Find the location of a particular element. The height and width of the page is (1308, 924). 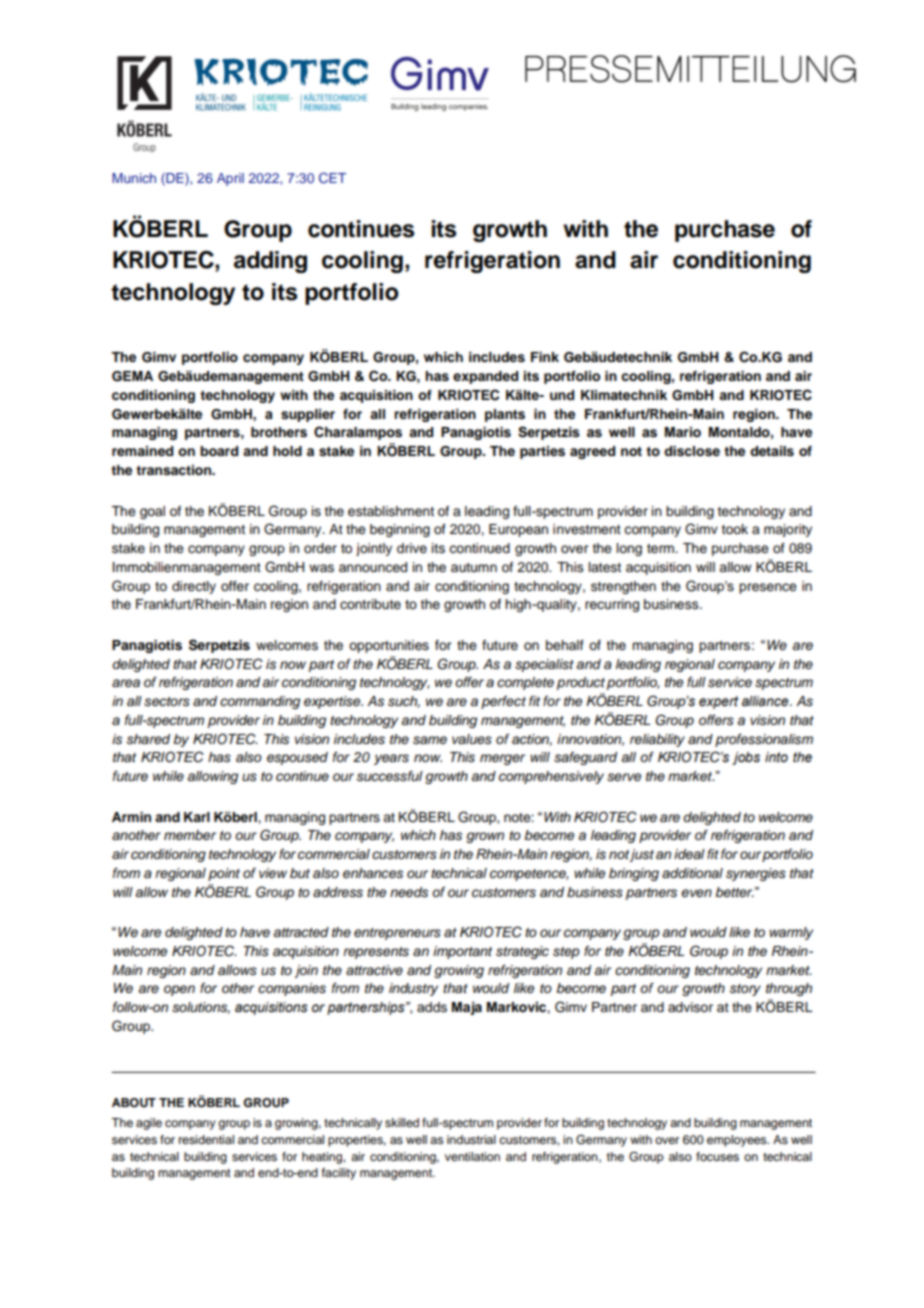

took is located at coordinates (734, 529).
